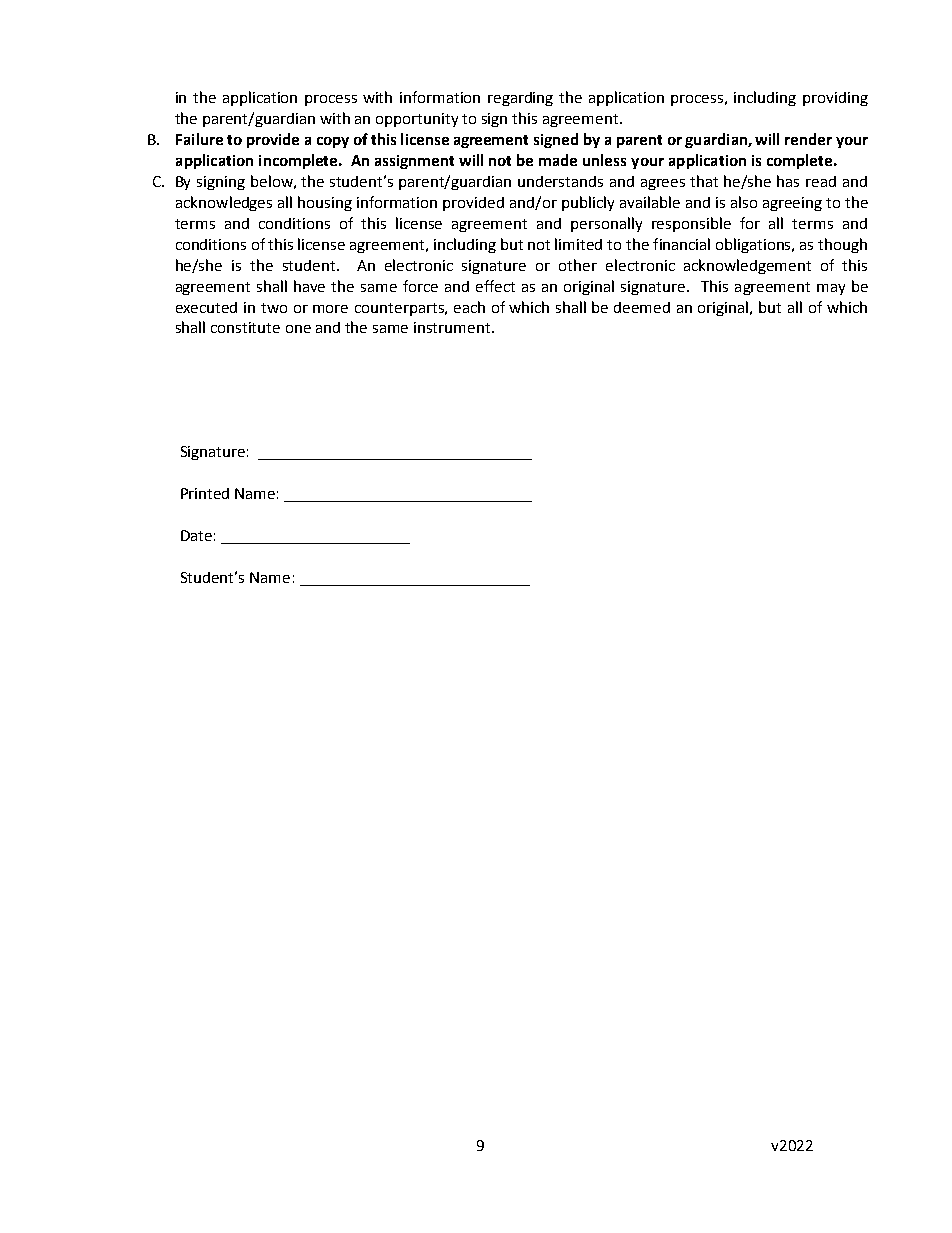 Image resolution: width=952 pixels, height=1233 pixels. What do you see at coordinates (453, 327) in the screenshot?
I see `instrument` at bounding box center [453, 327].
